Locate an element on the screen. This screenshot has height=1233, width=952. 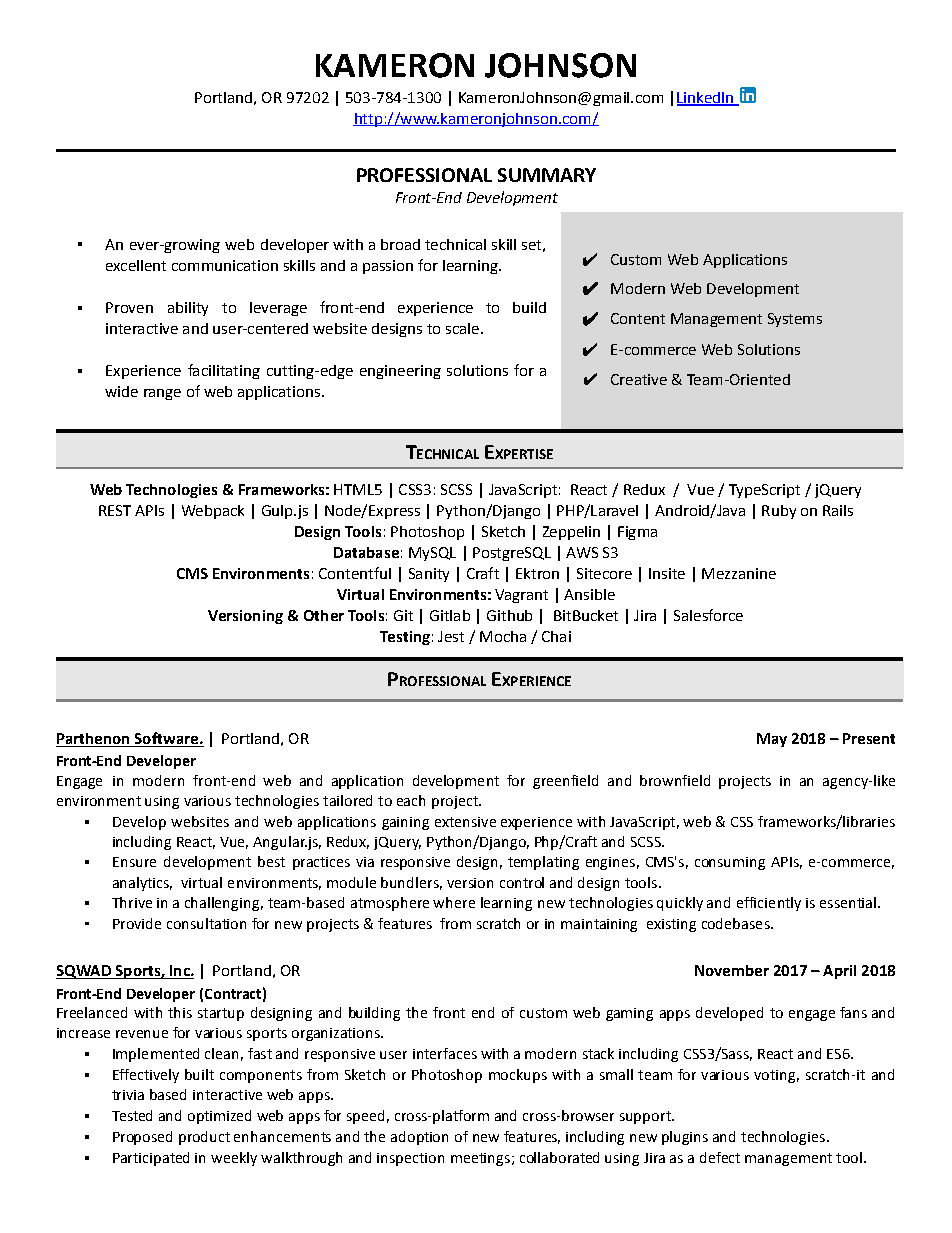
Ensure is located at coordinates (134, 862).
